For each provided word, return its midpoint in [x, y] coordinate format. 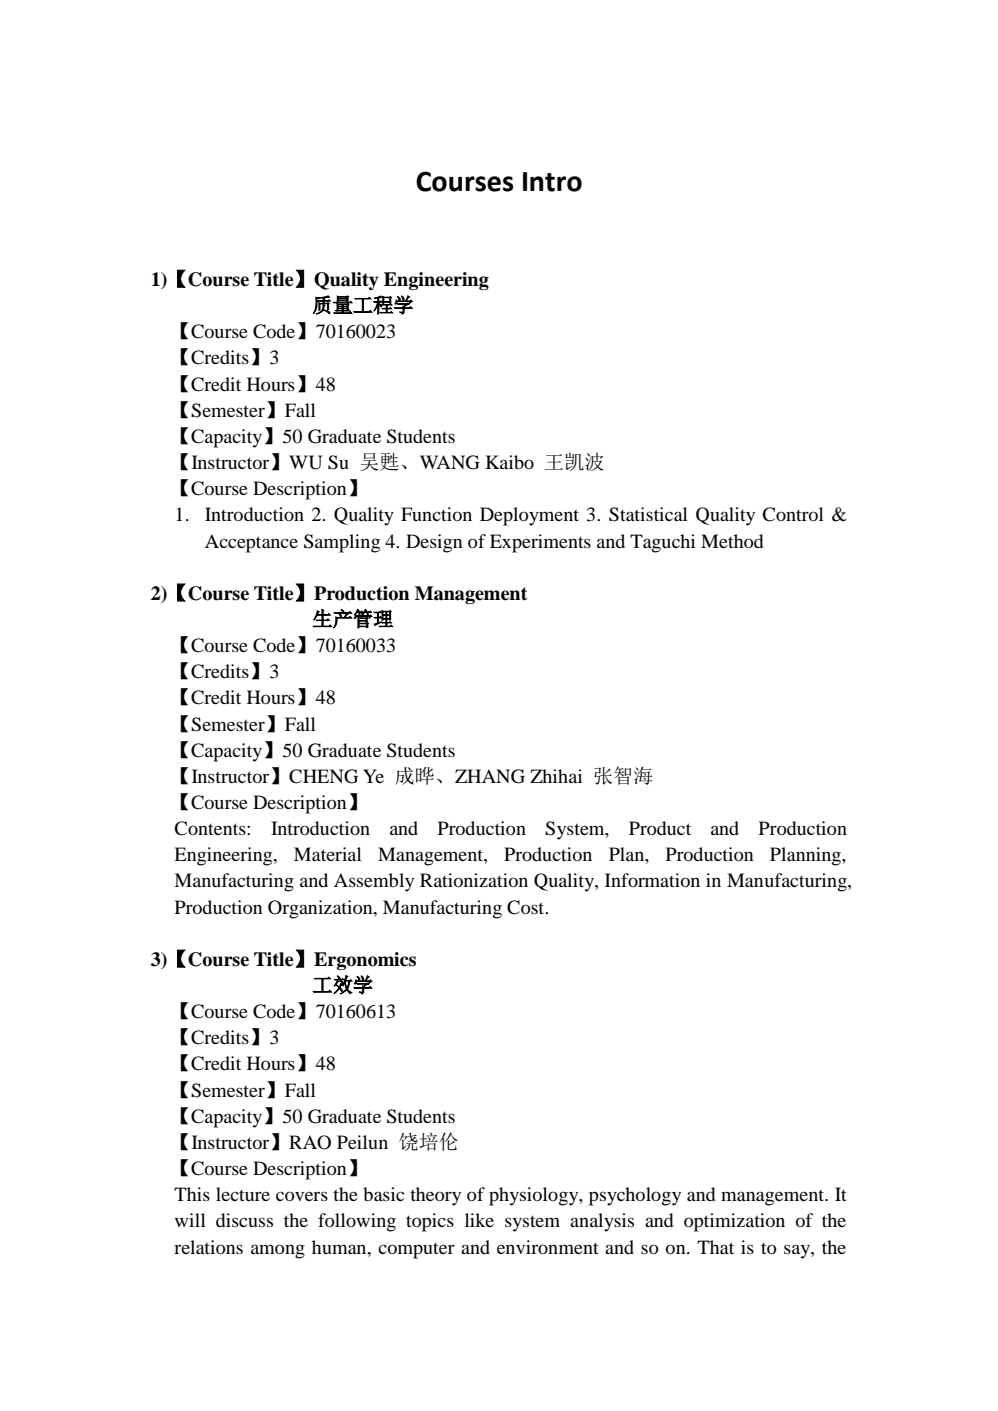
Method [732, 541]
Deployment [529, 516]
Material [328, 854]
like [479, 1220]
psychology [635, 1196]
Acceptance [251, 543]
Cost [527, 907]
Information [652, 880]
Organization [321, 909]
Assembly [374, 882]
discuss [244, 1220]
